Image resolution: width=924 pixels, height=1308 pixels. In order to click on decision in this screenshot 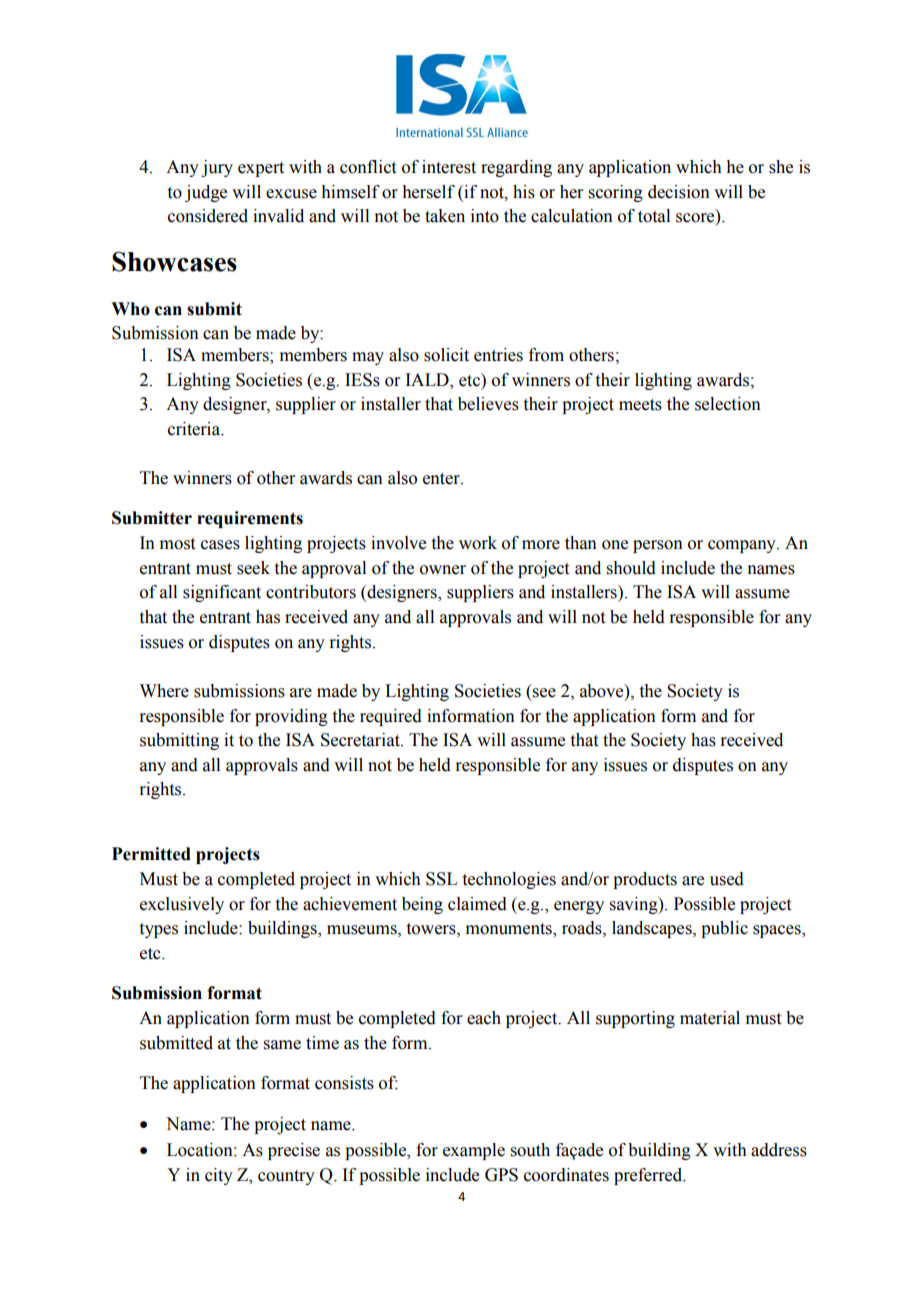, I will do `click(679, 192)`.
